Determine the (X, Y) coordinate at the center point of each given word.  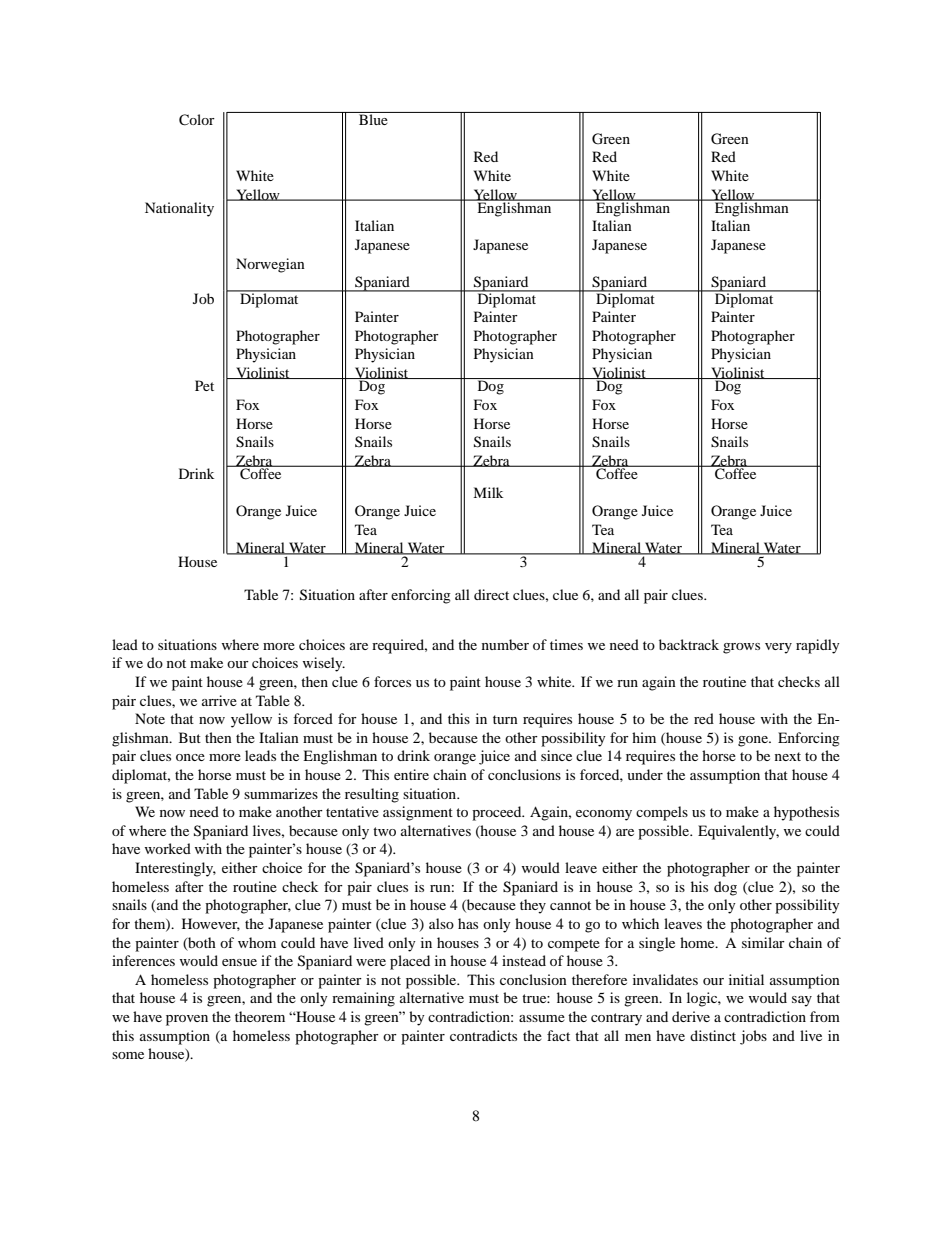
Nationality (179, 209)
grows (741, 648)
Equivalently (738, 832)
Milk (488, 492)
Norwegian (270, 265)
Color (197, 120)
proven (187, 1020)
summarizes (281, 793)
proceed (498, 813)
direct (491, 594)
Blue (373, 118)
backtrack (689, 644)
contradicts (483, 1035)
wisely (324, 664)
